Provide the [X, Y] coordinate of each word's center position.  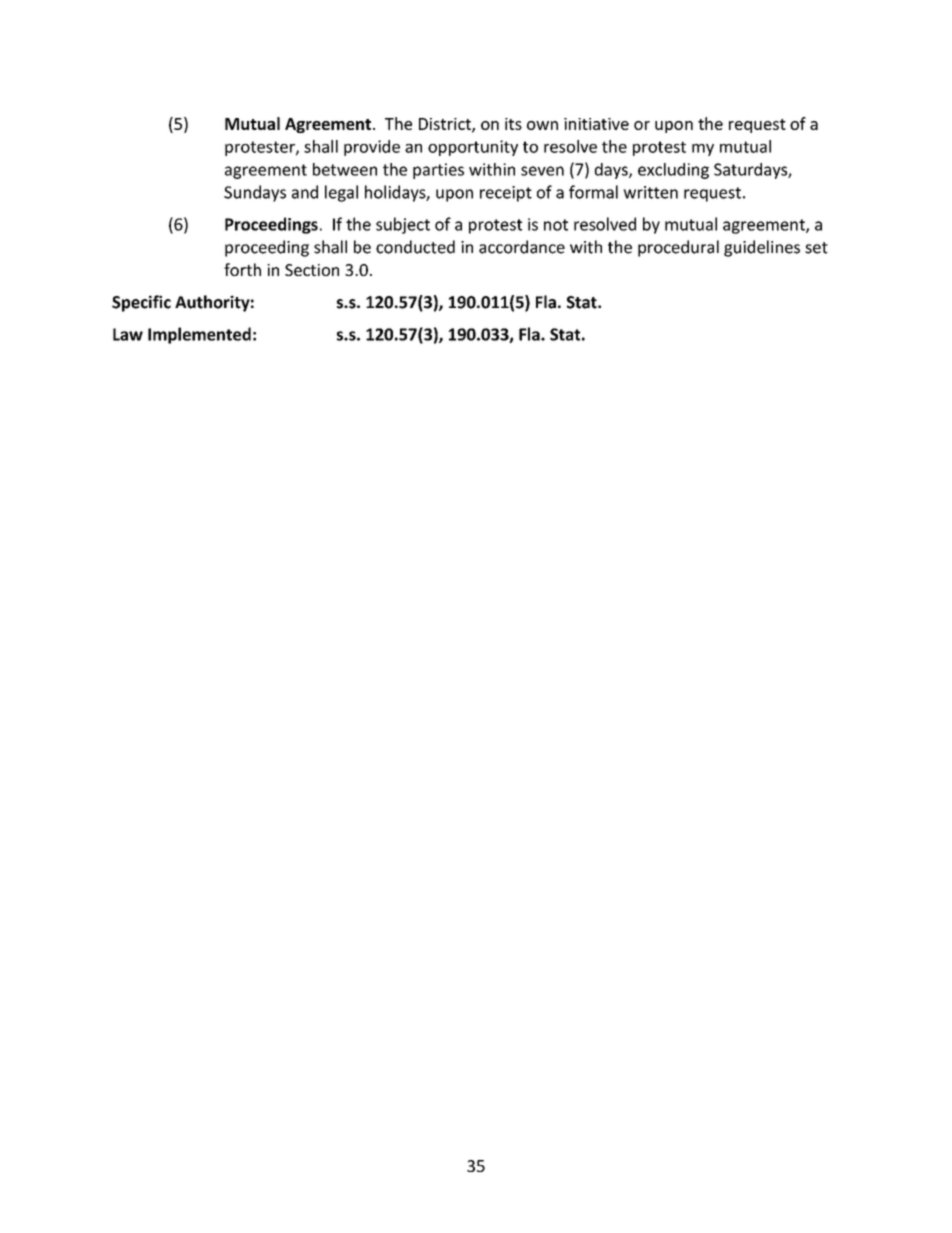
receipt [506, 194]
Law [128, 334]
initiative [596, 124]
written [650, 192]
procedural [678, 248]
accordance [522, 247]
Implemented [199, 335]
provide [372, 148]
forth [242, 269]
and [305, 192]
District [446, 125]
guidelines [762, 248]
